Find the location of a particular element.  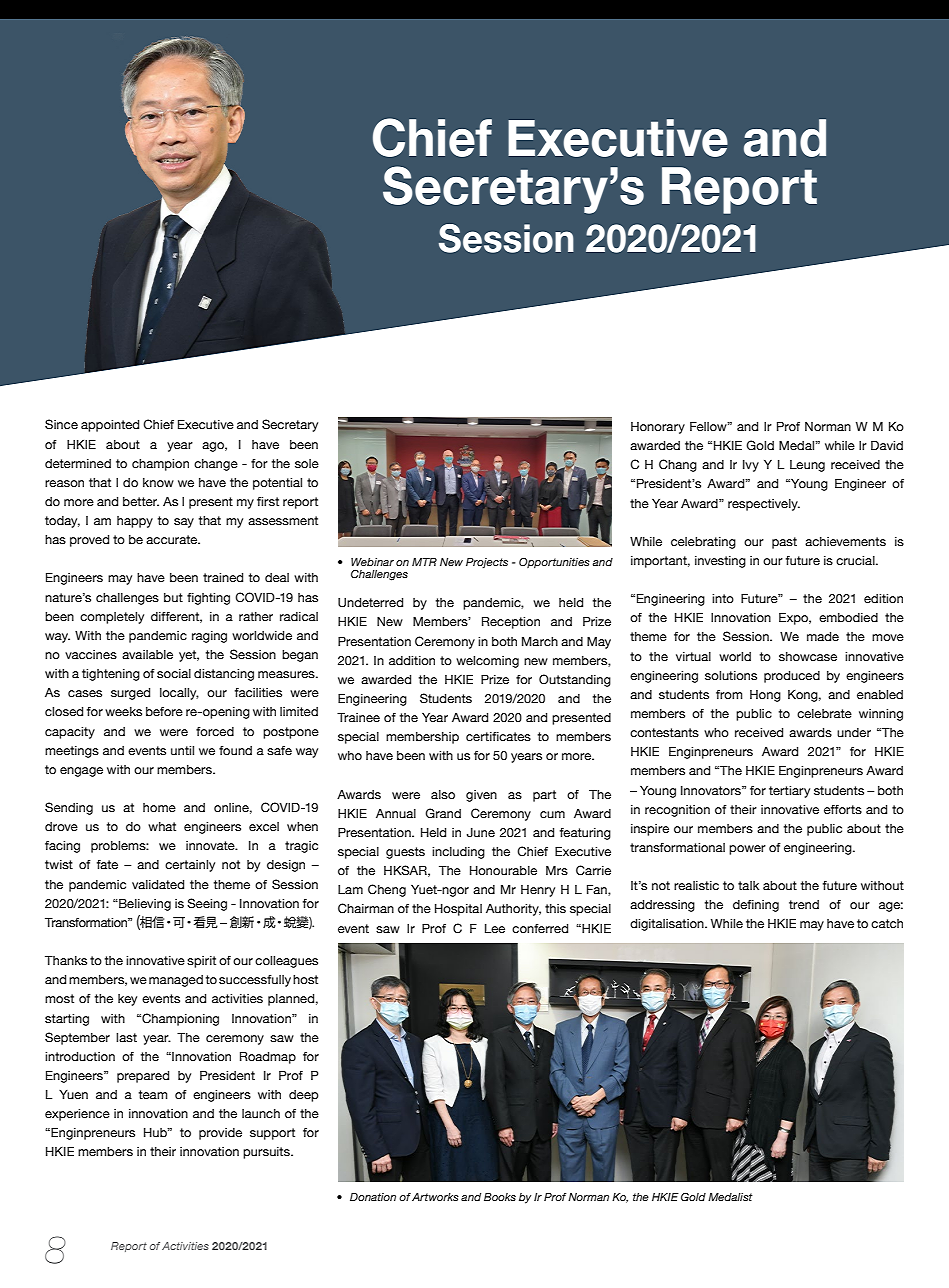

host is located at coordinates (305, 979).
